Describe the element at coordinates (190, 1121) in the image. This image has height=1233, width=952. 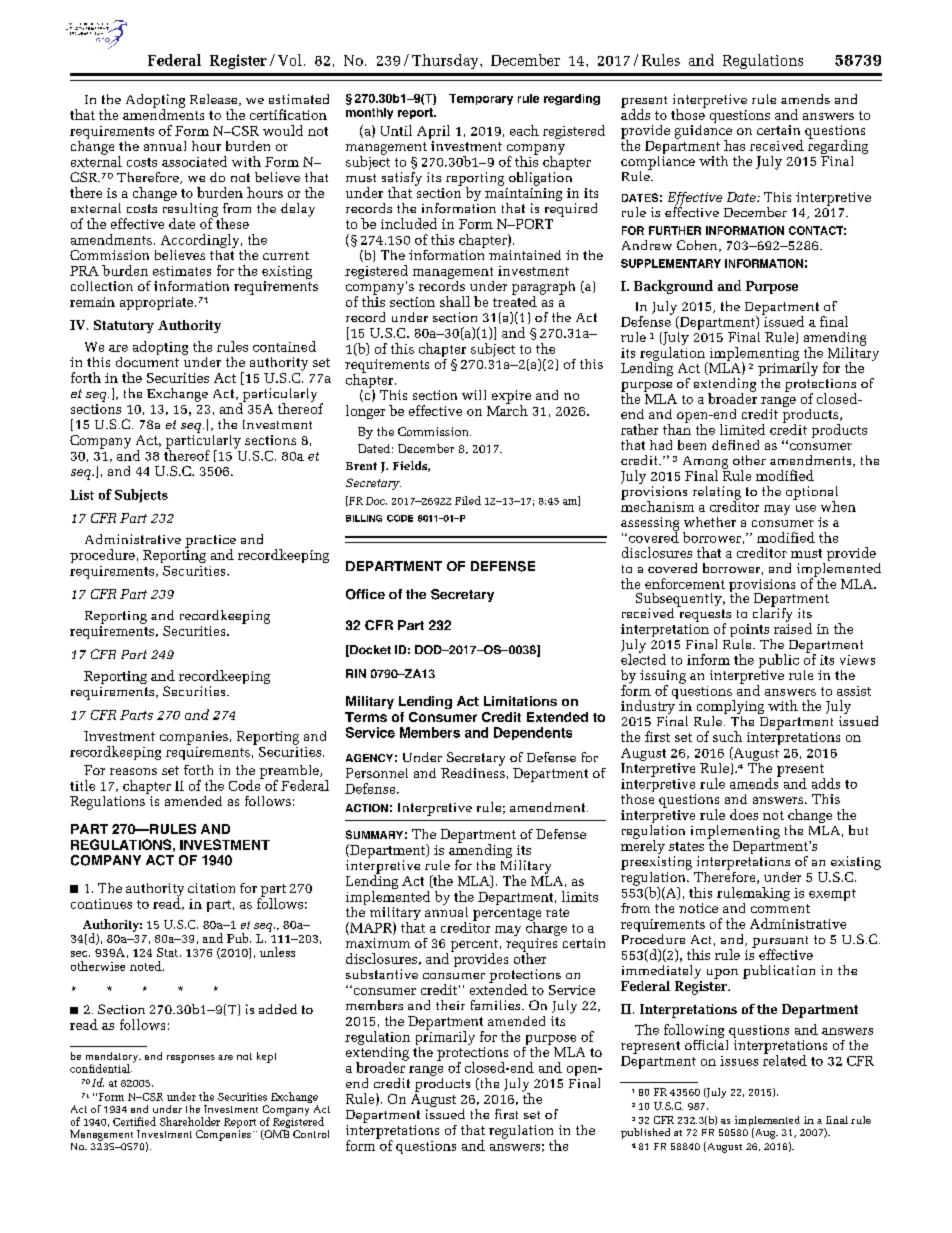
I see `Shareholder` at that location.
